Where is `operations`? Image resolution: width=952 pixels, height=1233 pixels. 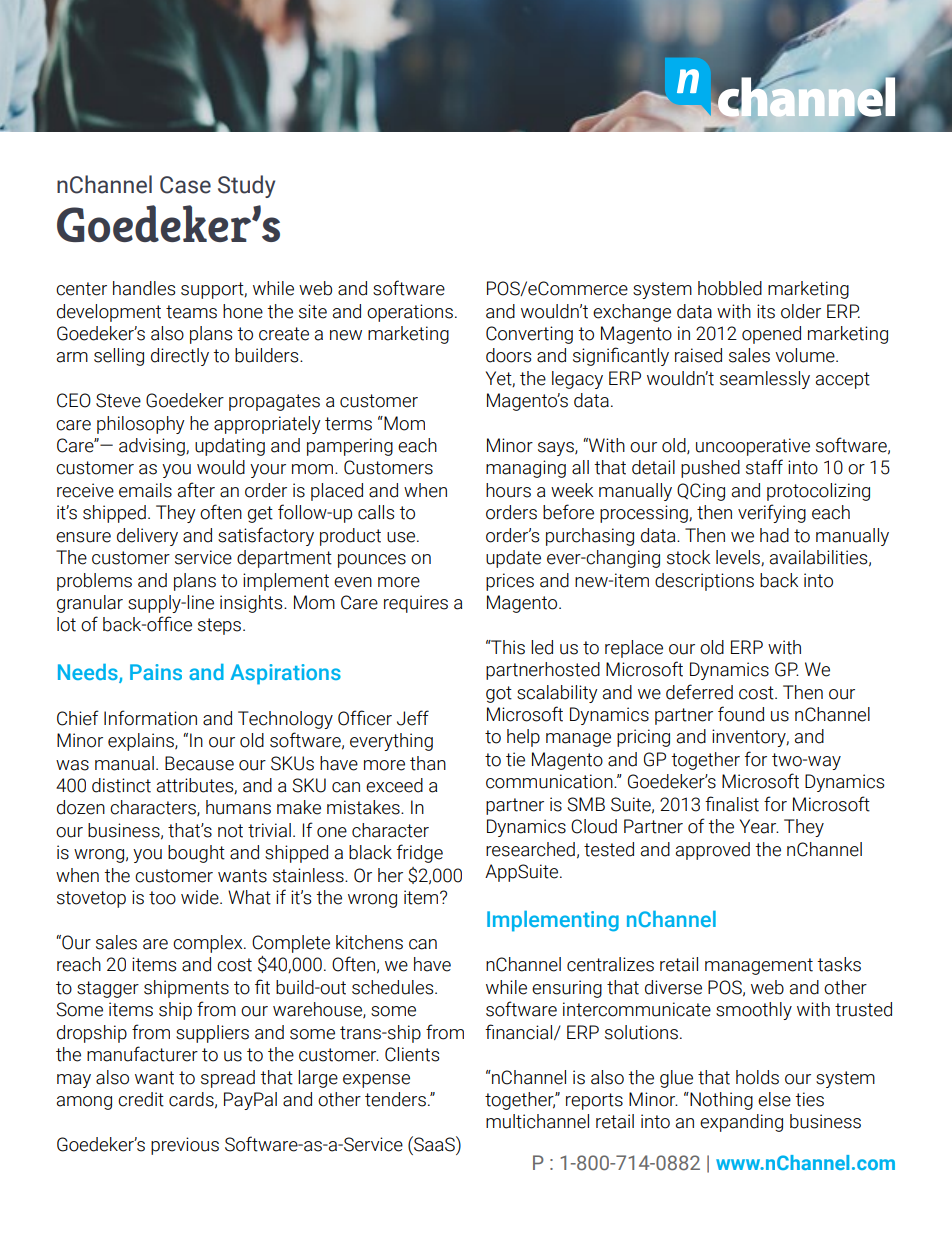
operations is located at coordinates (410, 313).
